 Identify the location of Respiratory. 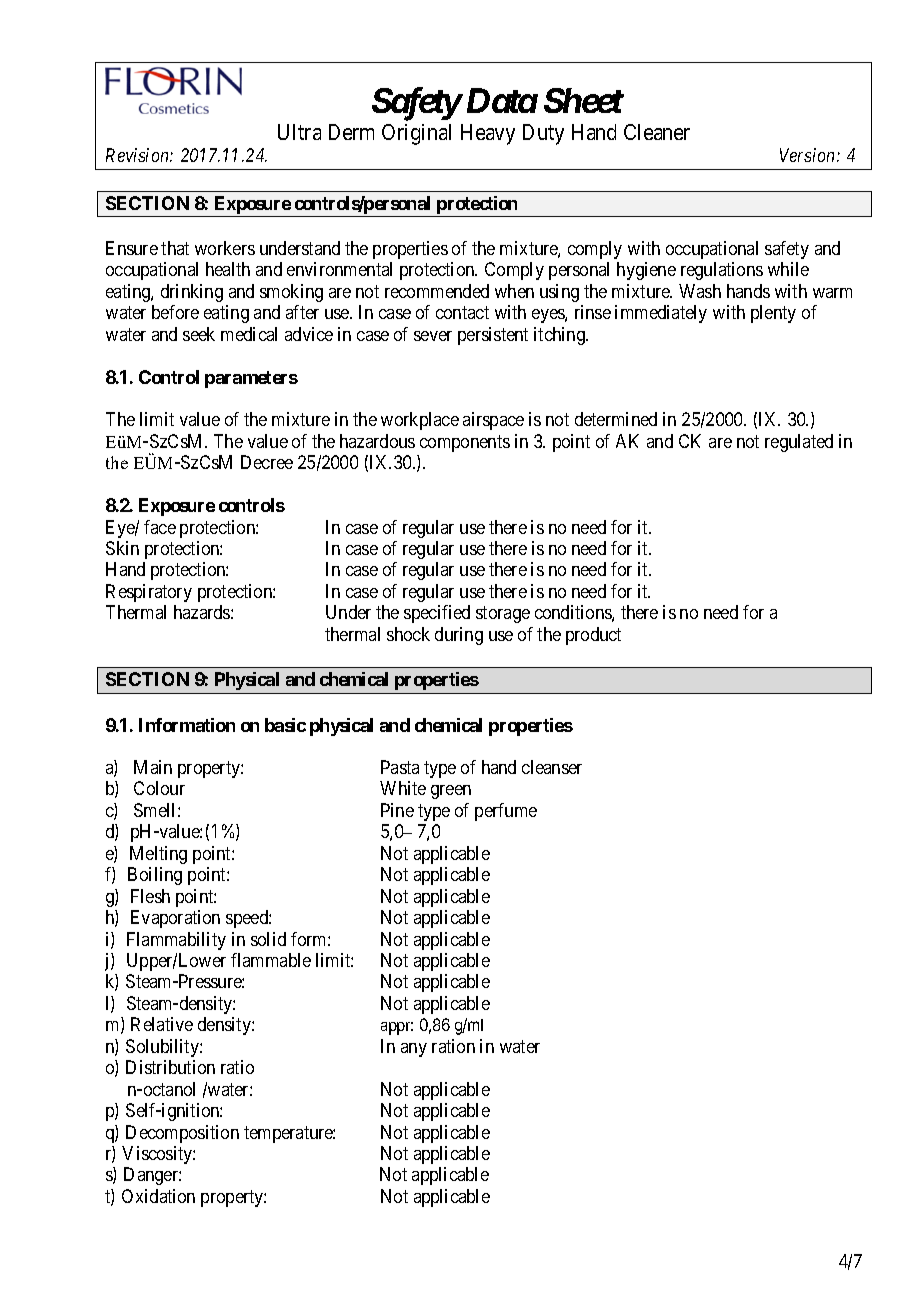
(149, 593).
